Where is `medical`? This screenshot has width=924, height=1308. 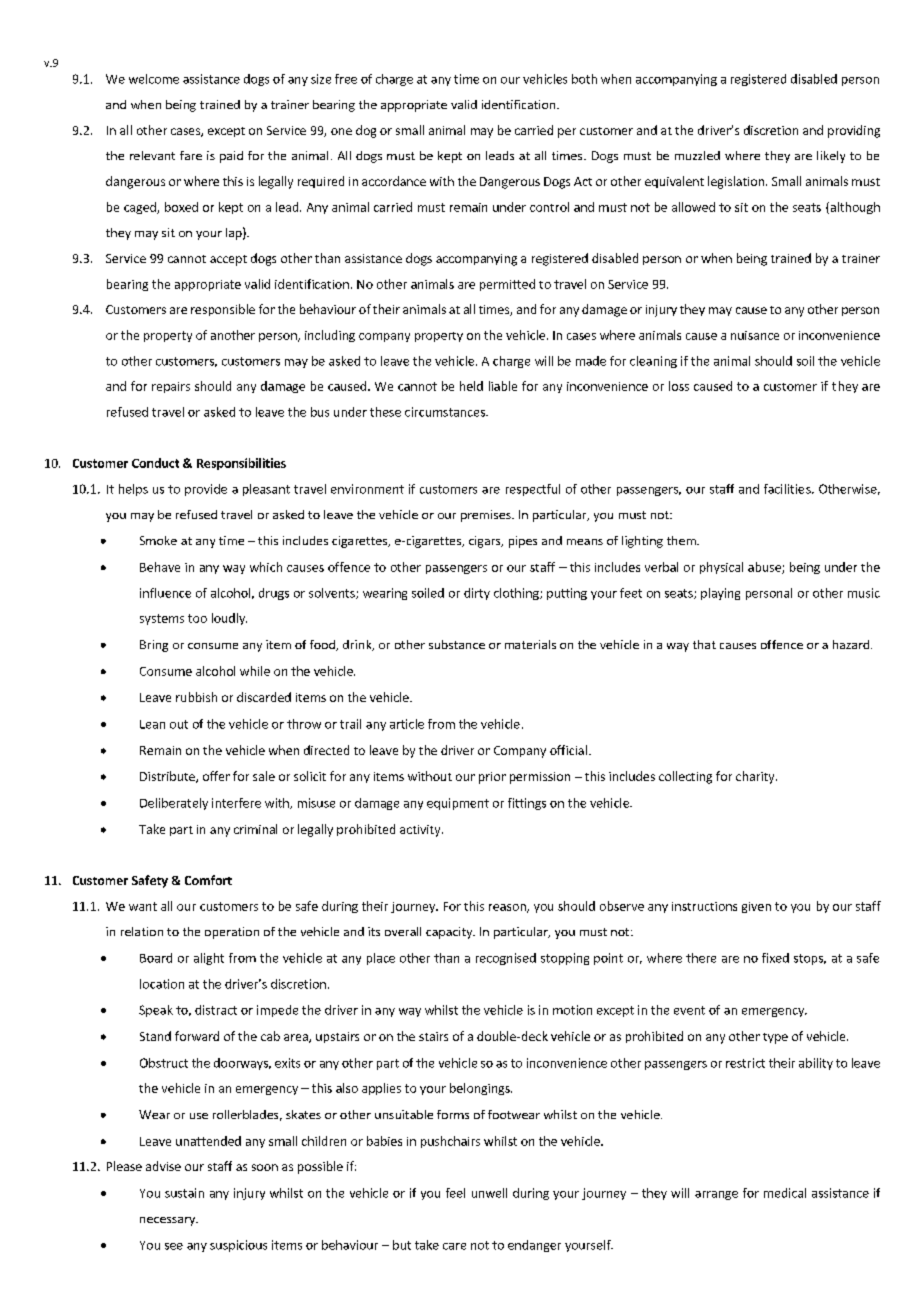 medical is located at coordinates (785, 1193).
